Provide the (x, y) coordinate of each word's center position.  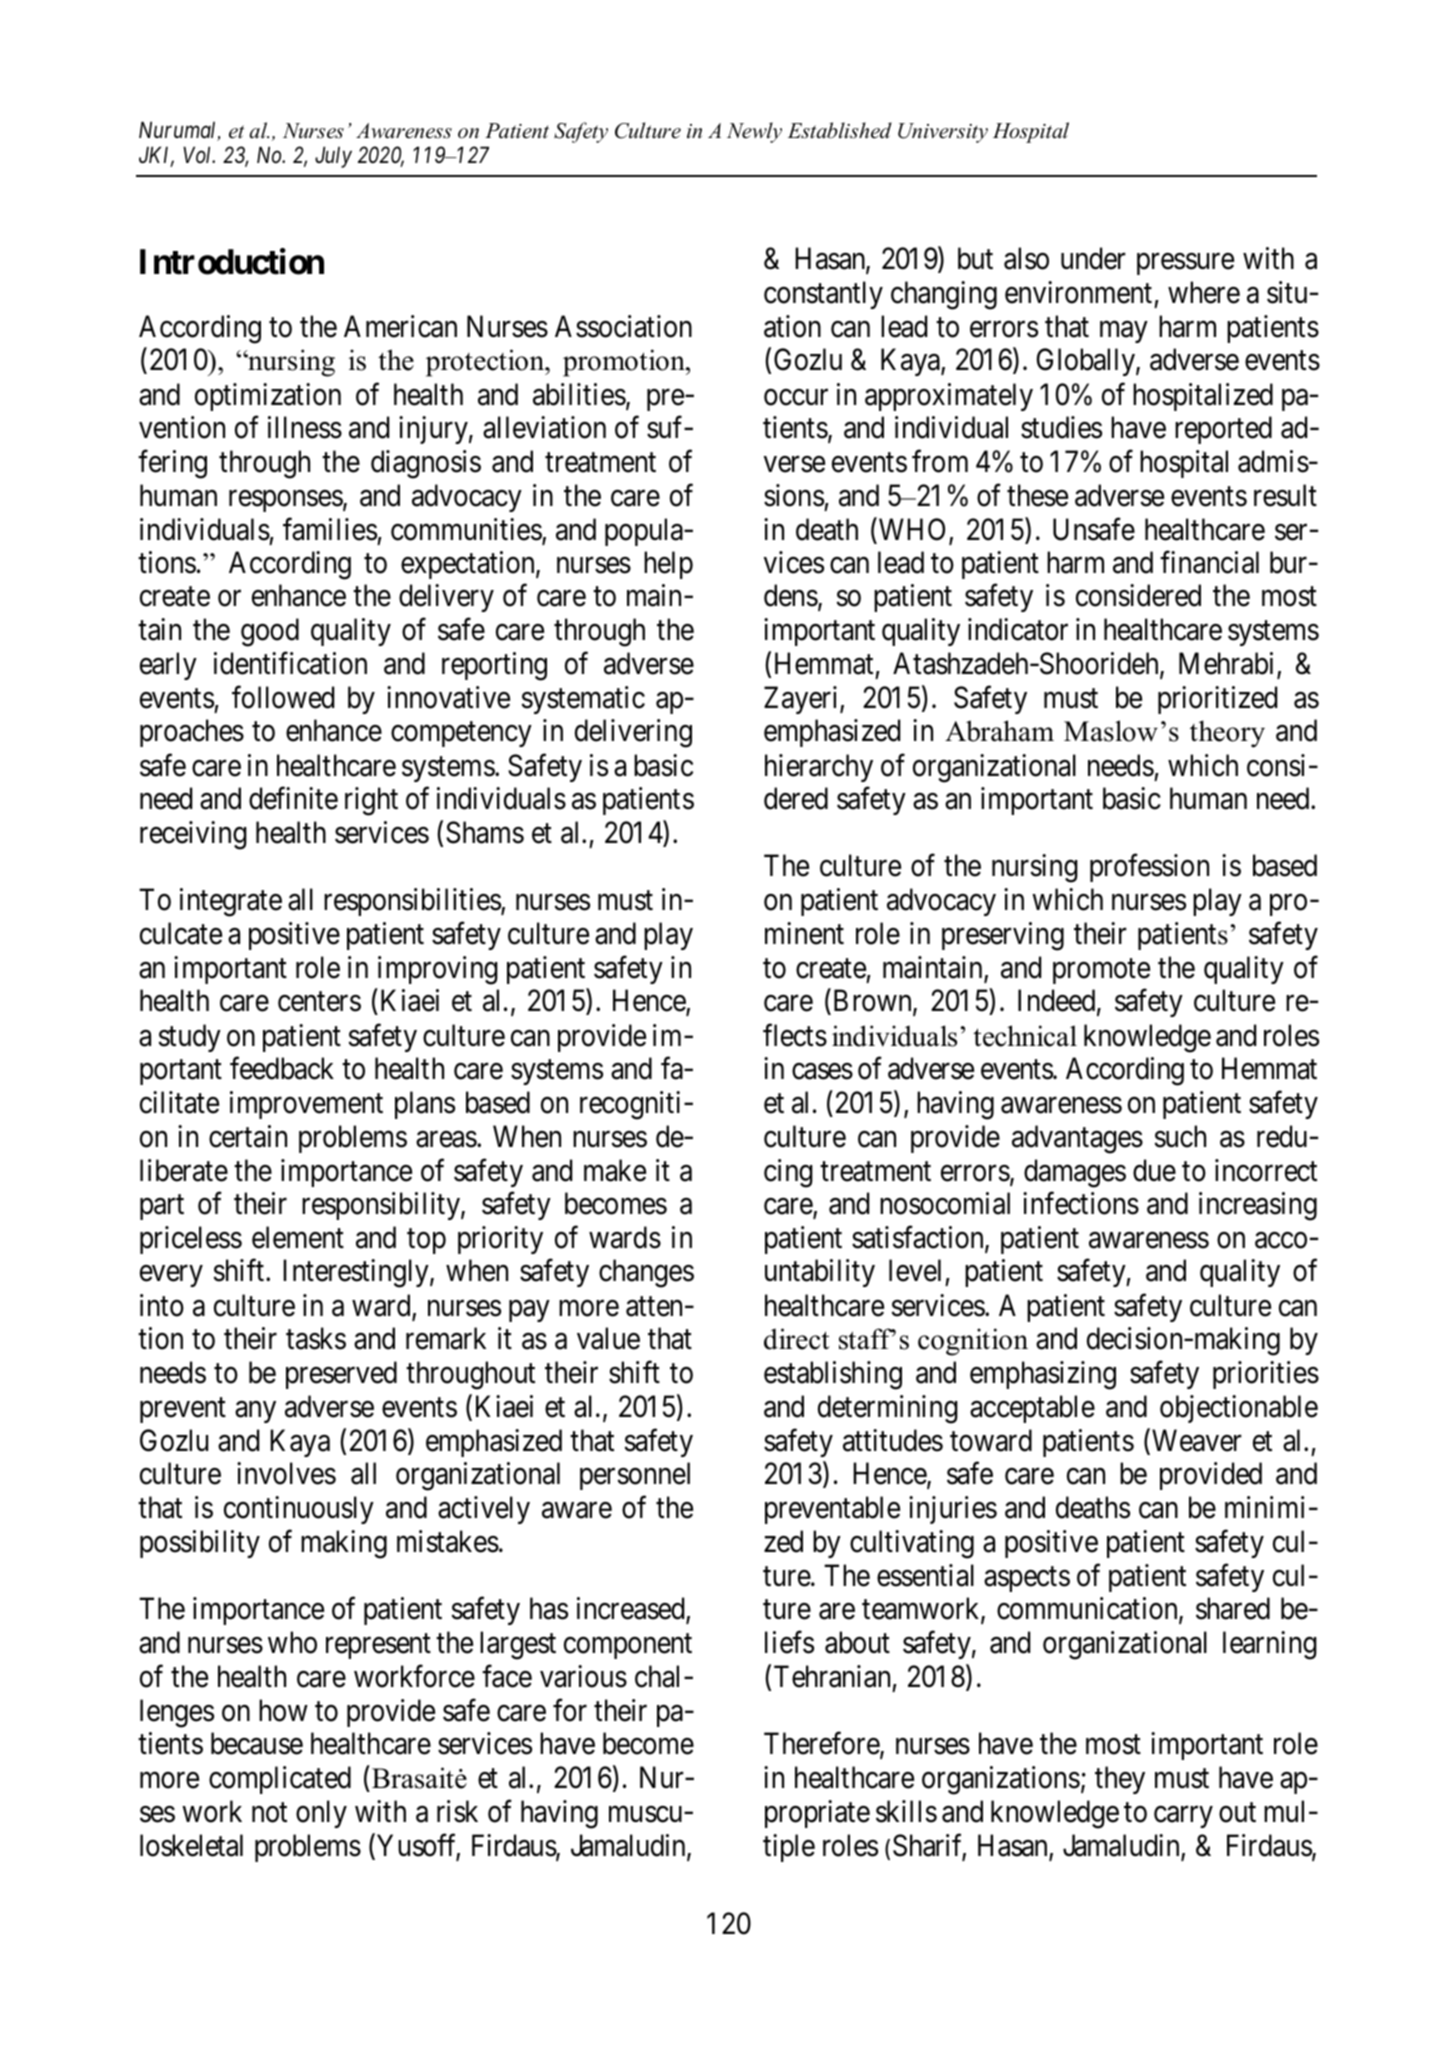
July (333, 157)
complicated (280, 1780)
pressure (1185, 264)
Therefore (822, 1744)
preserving (1003, 936)
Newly (754, 132)
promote (1101, 971)
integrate (231, 902)
